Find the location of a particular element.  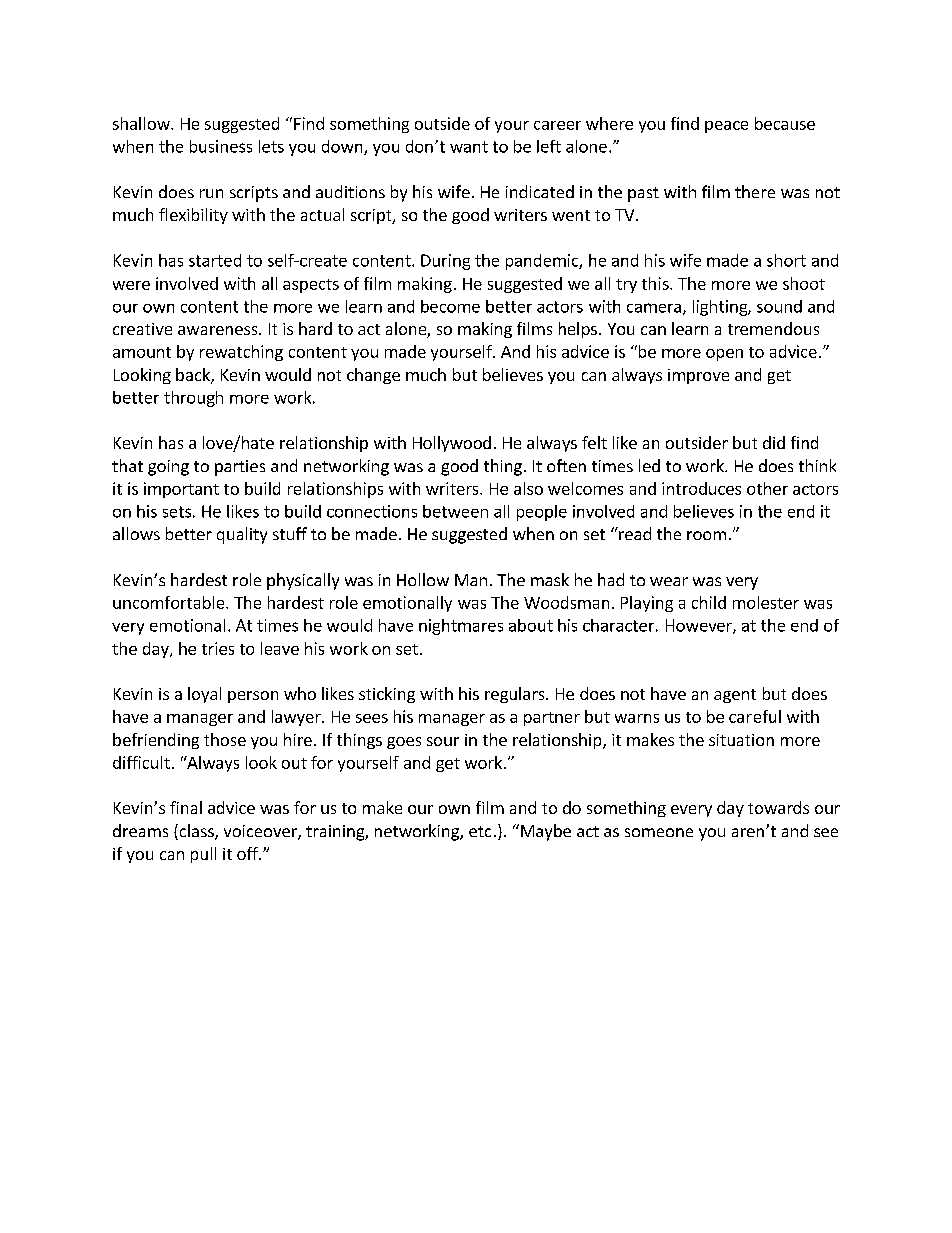

want is located at coordinates (469, 147).
